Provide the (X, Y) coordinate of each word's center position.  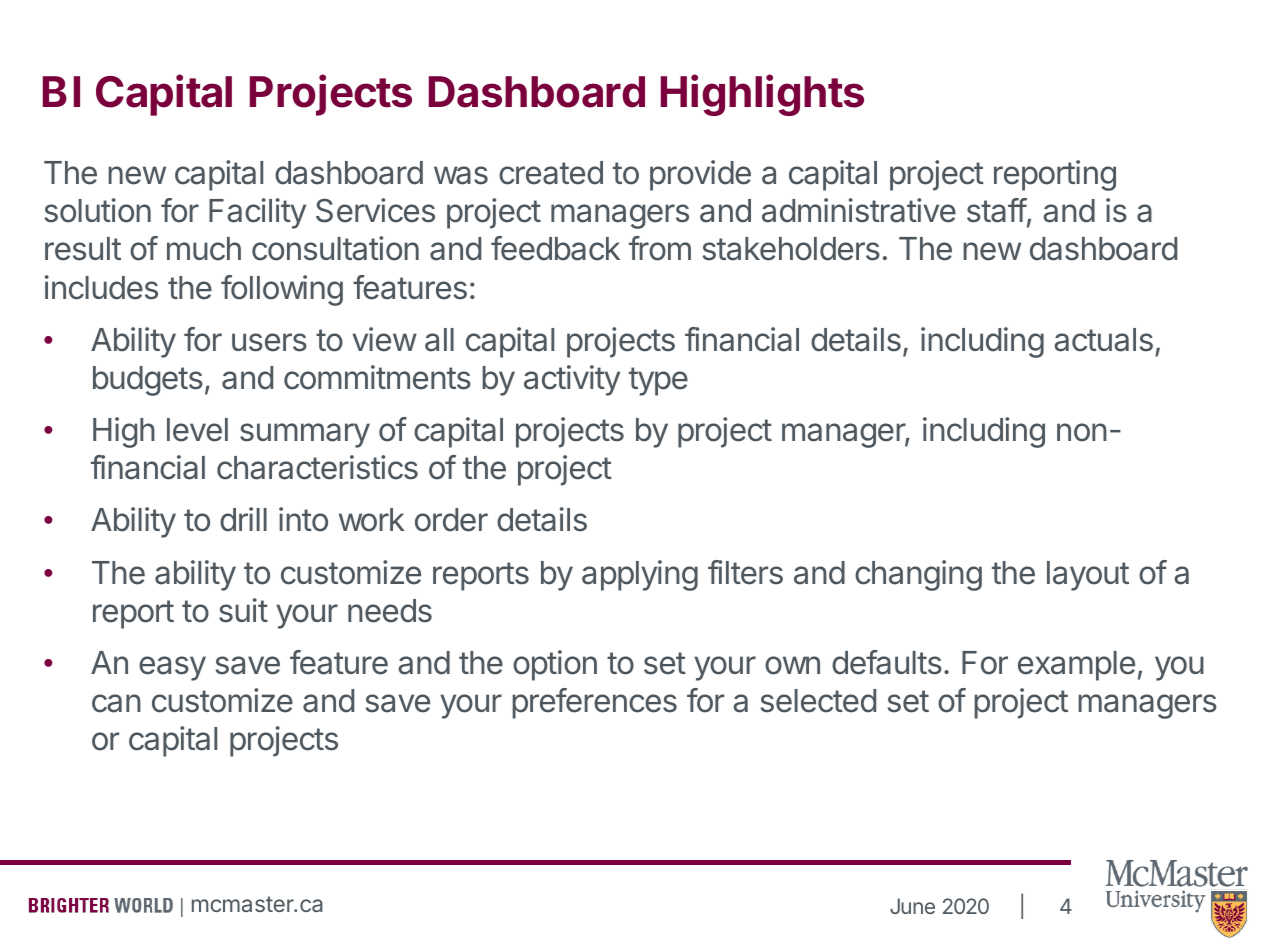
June (912, 906)
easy (172, 668)
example (1076, 666)
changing (918, 575)
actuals (1103, 340)
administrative (859, 210)
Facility (257, 213)
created (551, 173)
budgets (148, 381)
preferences (594, 703)
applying (640, 575)
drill (243, 519)
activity (572, 380)
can (116, 703)
